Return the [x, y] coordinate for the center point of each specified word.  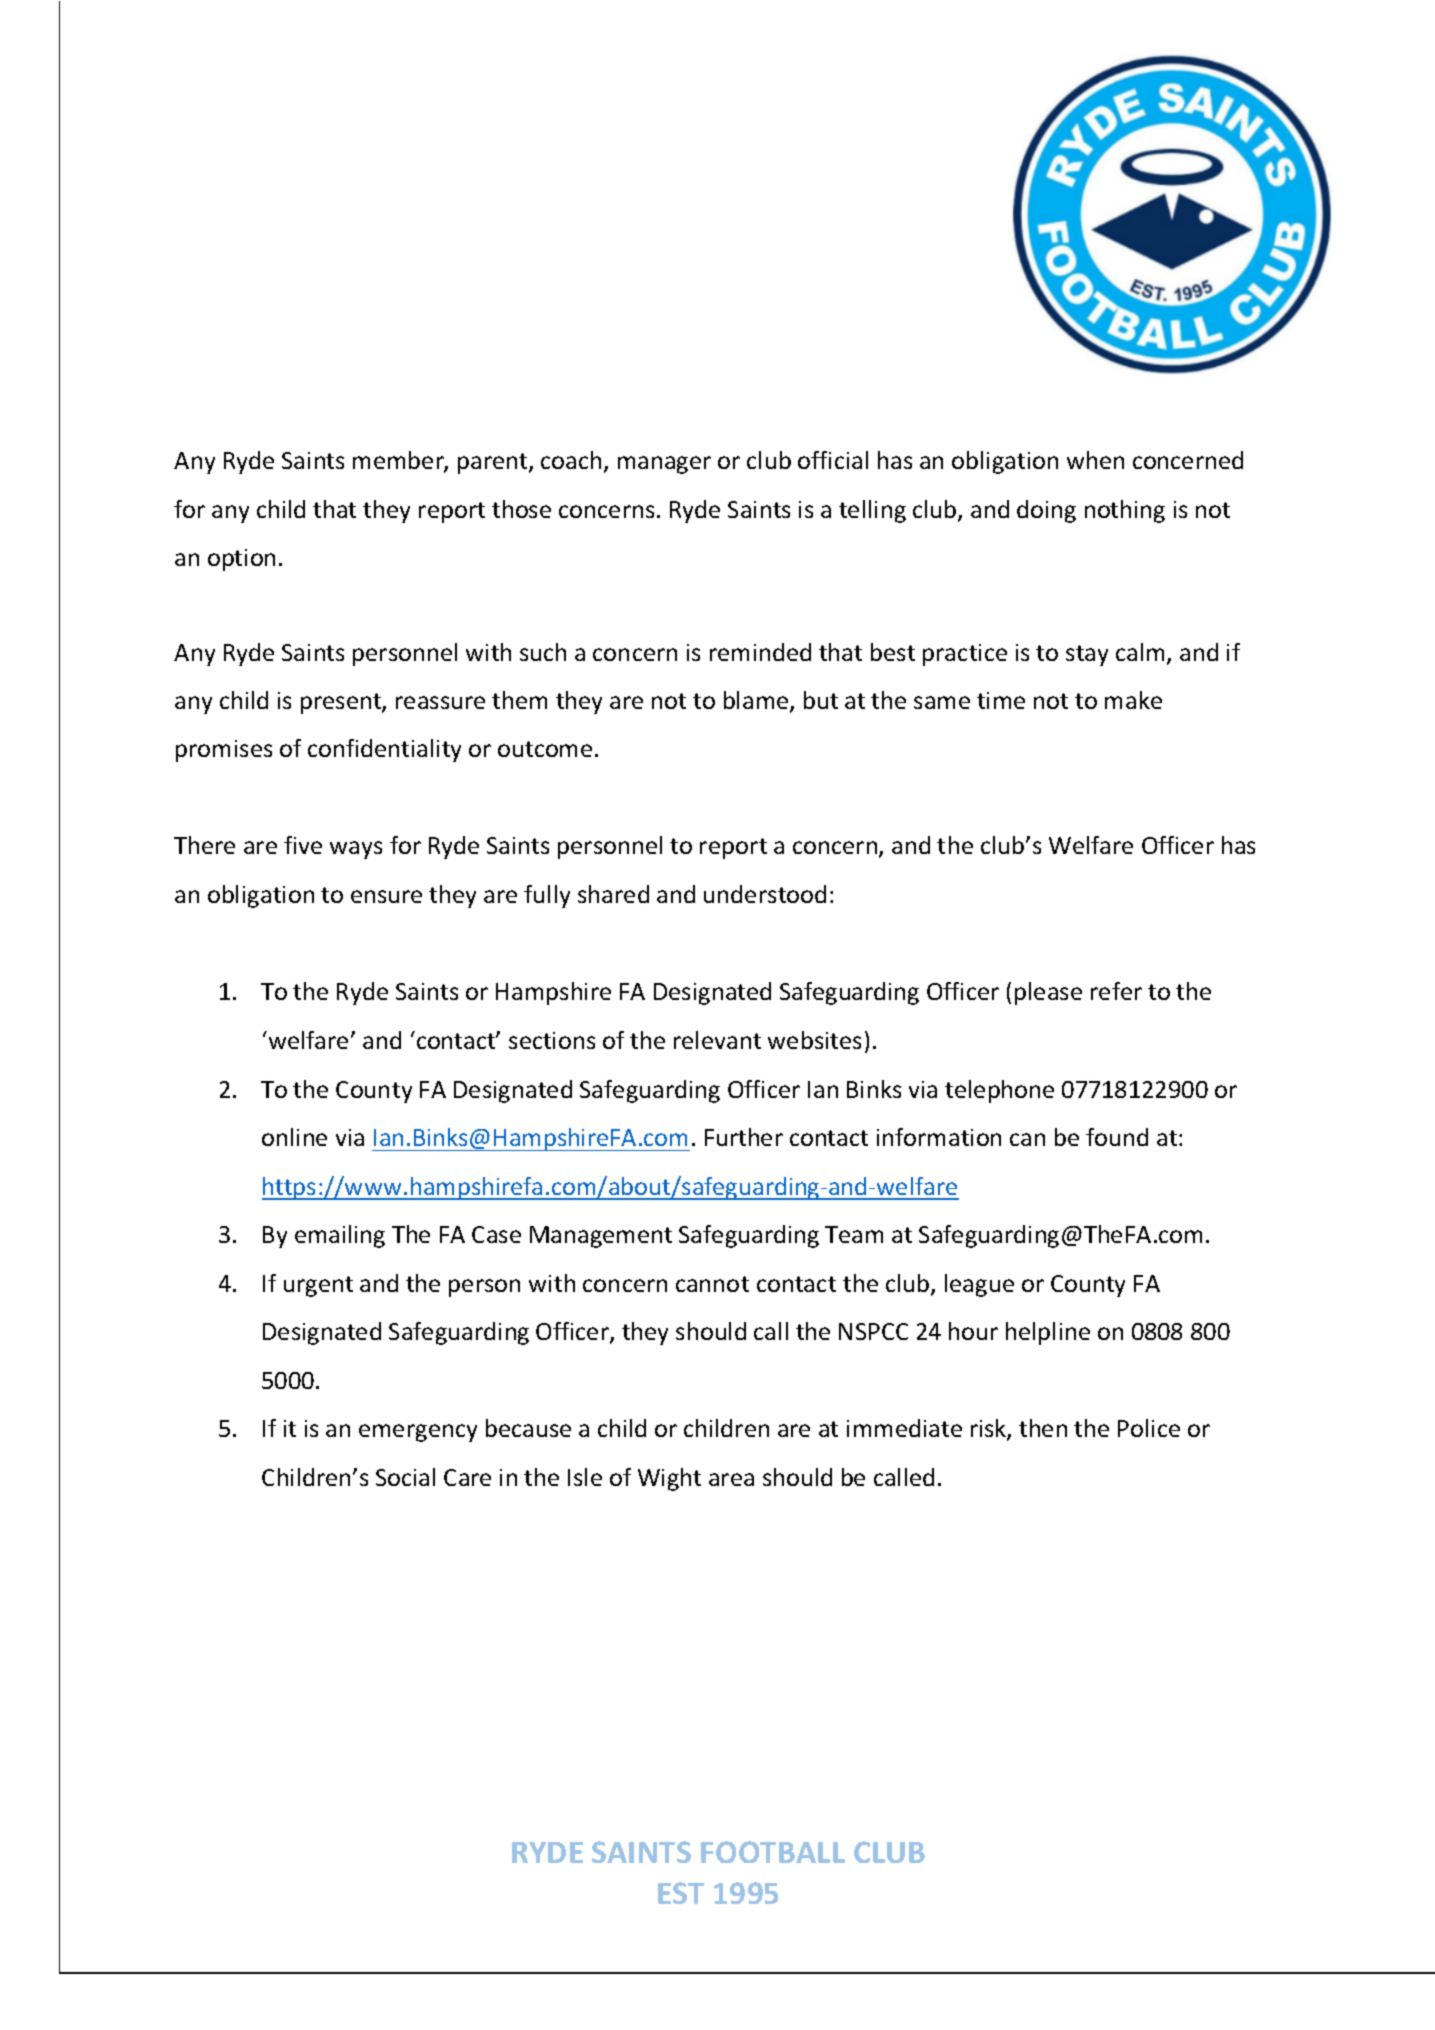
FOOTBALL [773, 1852]
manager [664, 465]
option [241, 560]
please [1048, 993]
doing [1046, 511]
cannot [712, 1284]
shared [613, 894]
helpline [1048, 1333]
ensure [386, 896]
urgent [318, 1286]
